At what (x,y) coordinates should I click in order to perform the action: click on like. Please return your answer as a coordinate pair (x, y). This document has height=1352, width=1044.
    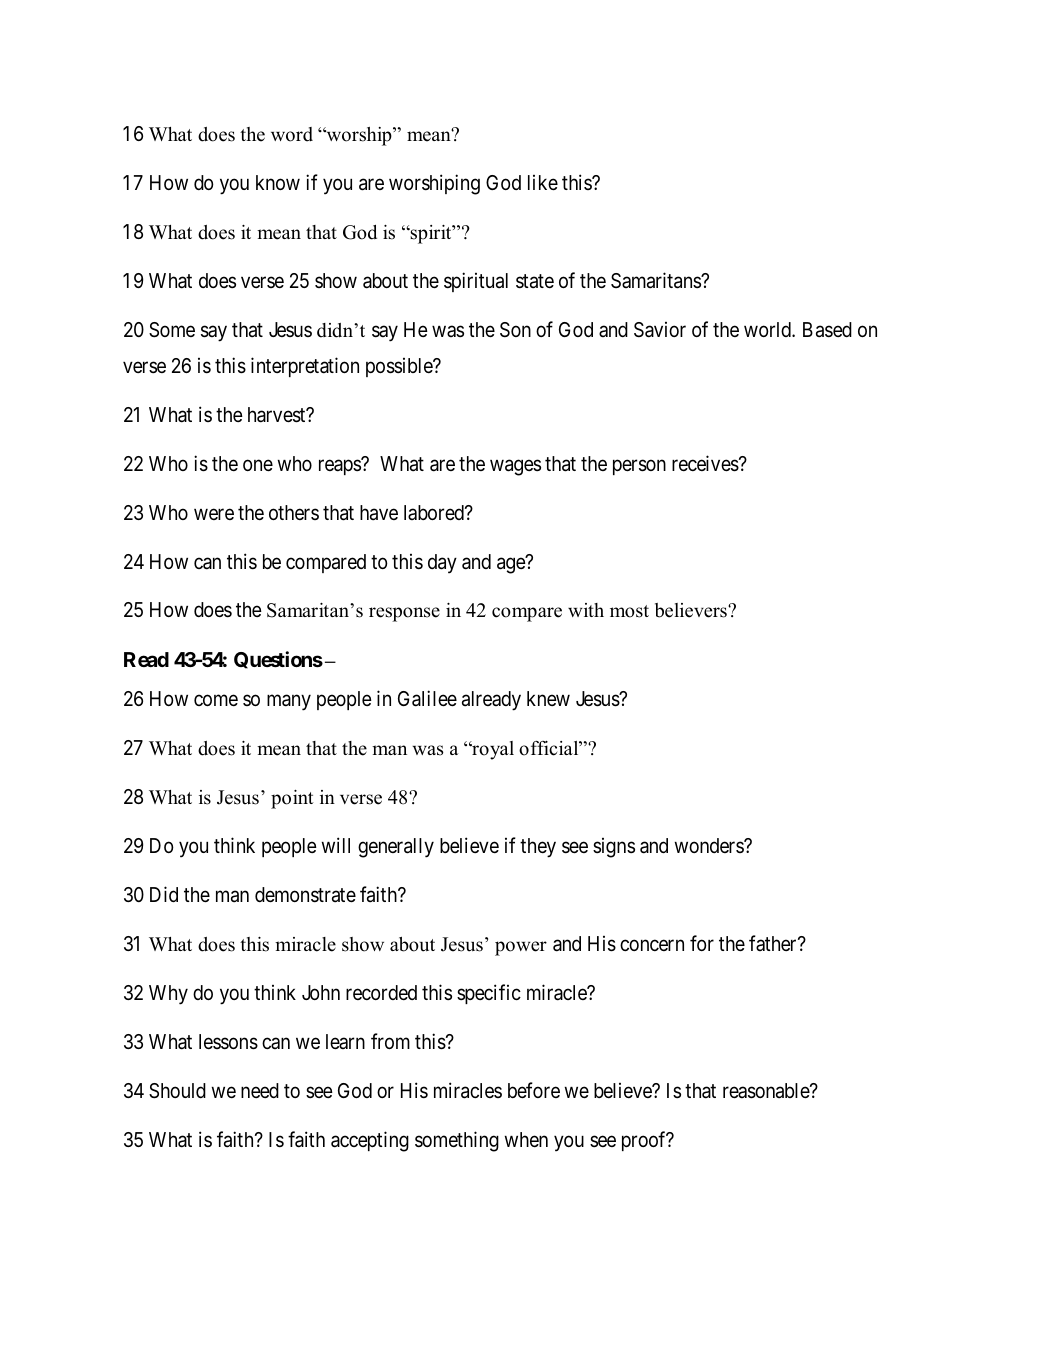
    Looking at the image, I should click on (543, 183).
